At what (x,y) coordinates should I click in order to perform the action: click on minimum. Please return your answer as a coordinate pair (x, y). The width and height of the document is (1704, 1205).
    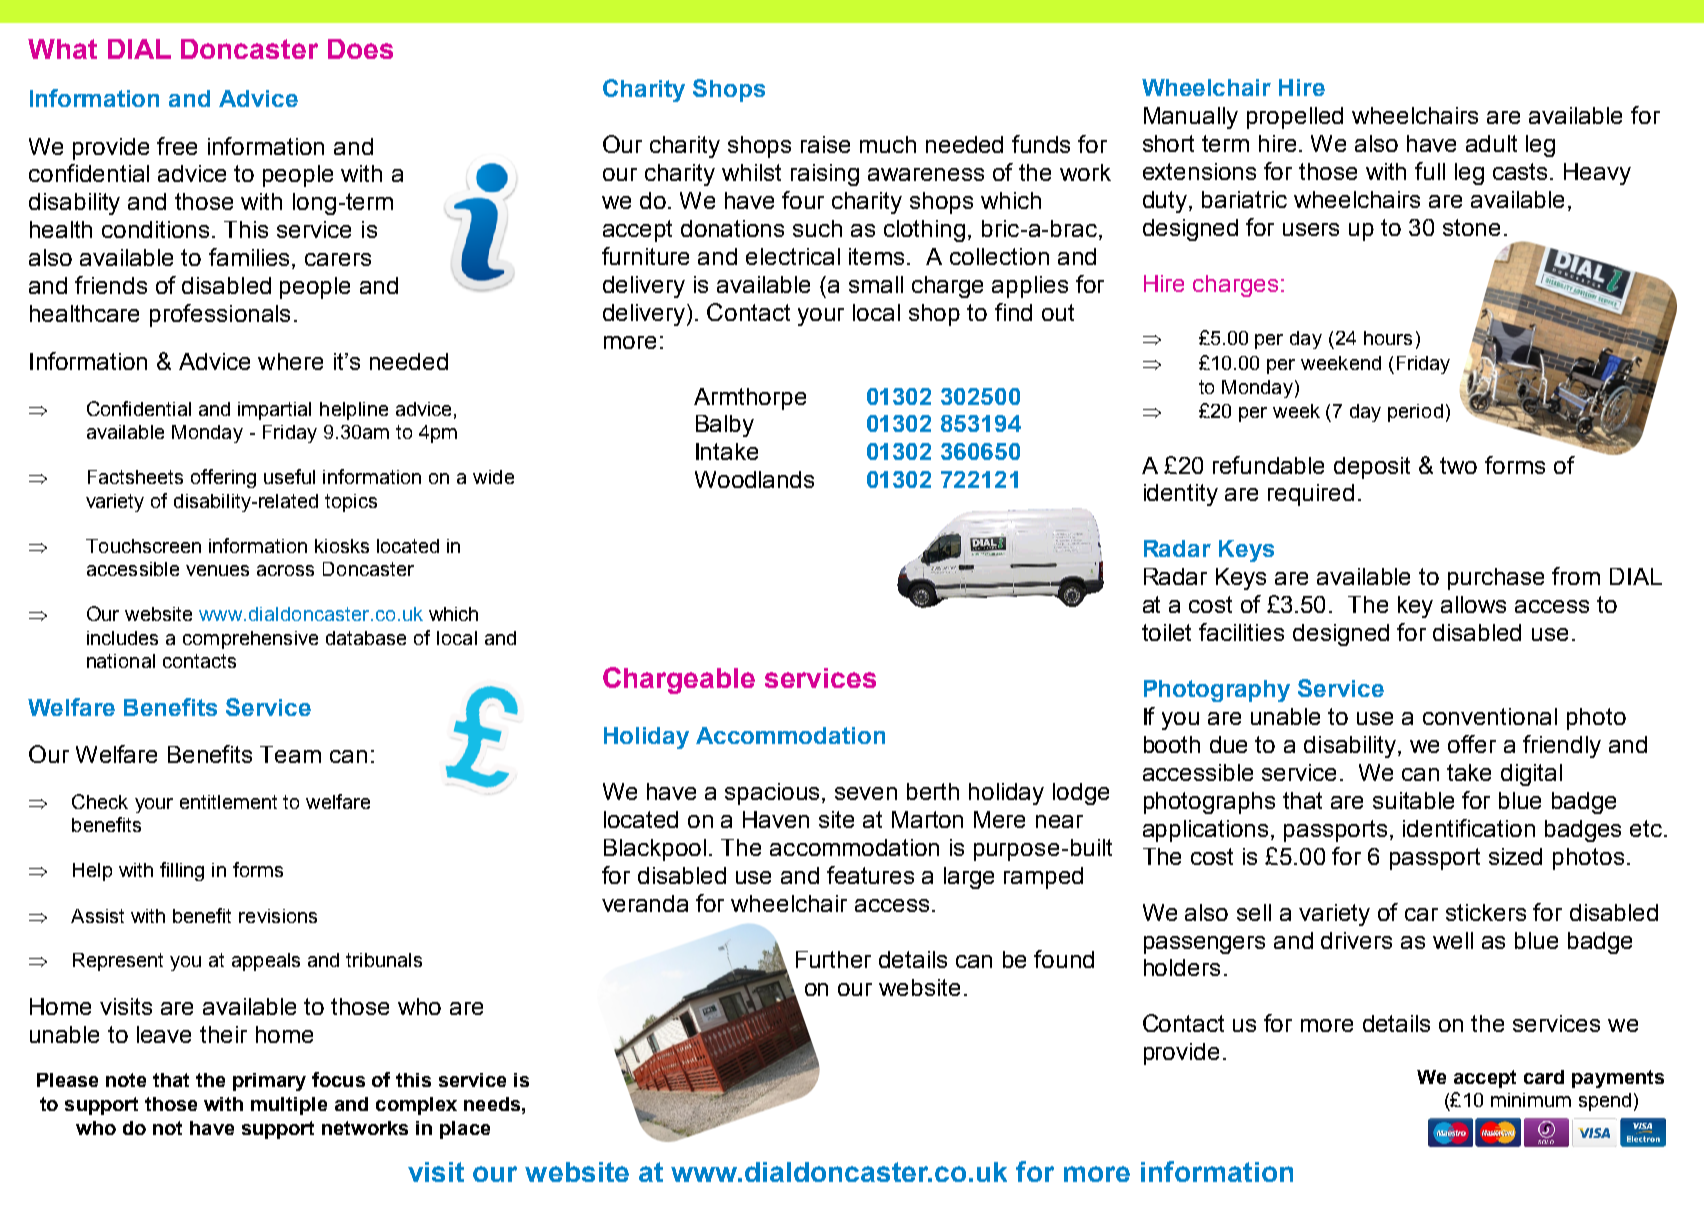
    Looking at the image, I should click on (1531, 1100).
